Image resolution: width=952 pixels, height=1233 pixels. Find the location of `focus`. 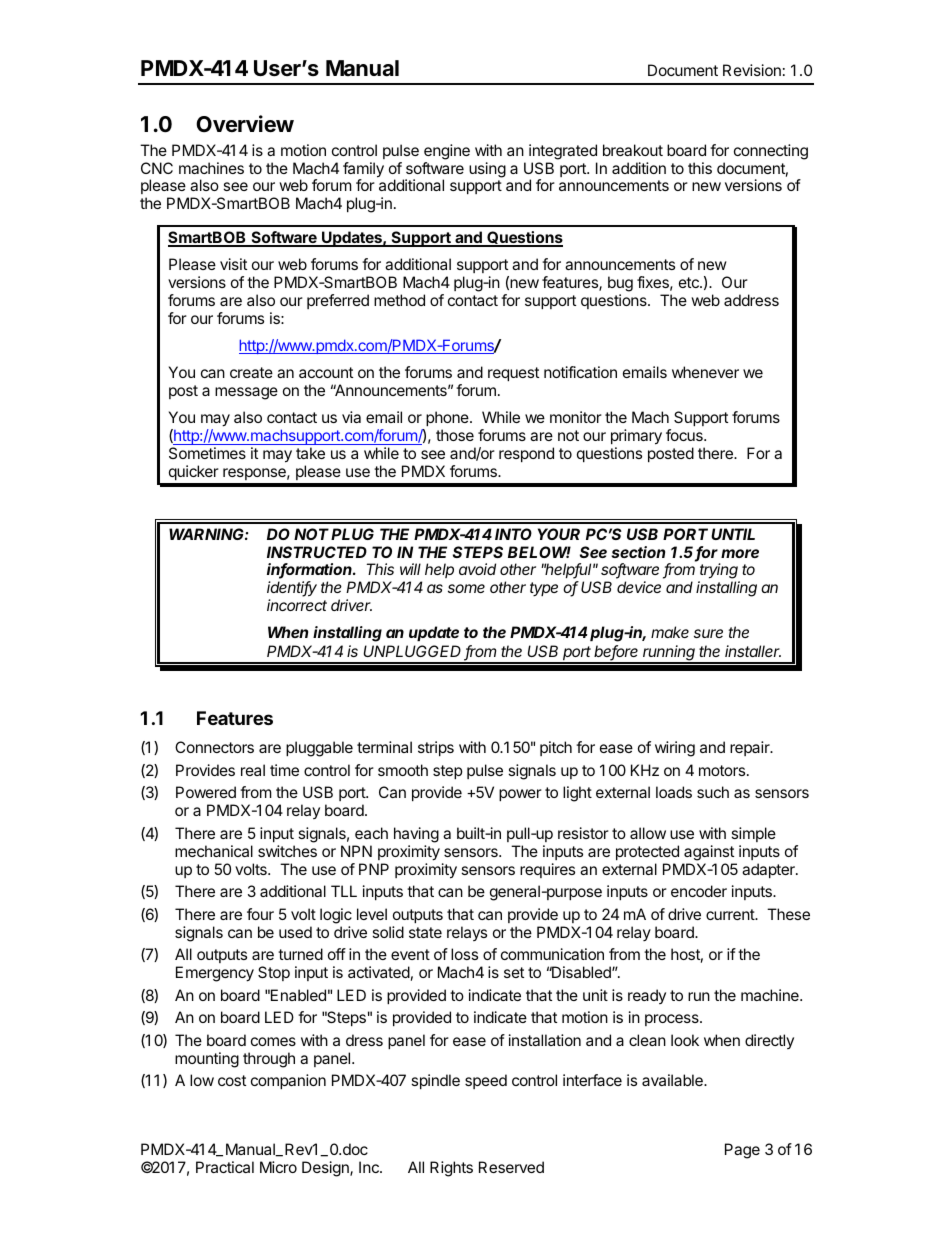

focus is located at coordinates (685, 435).
